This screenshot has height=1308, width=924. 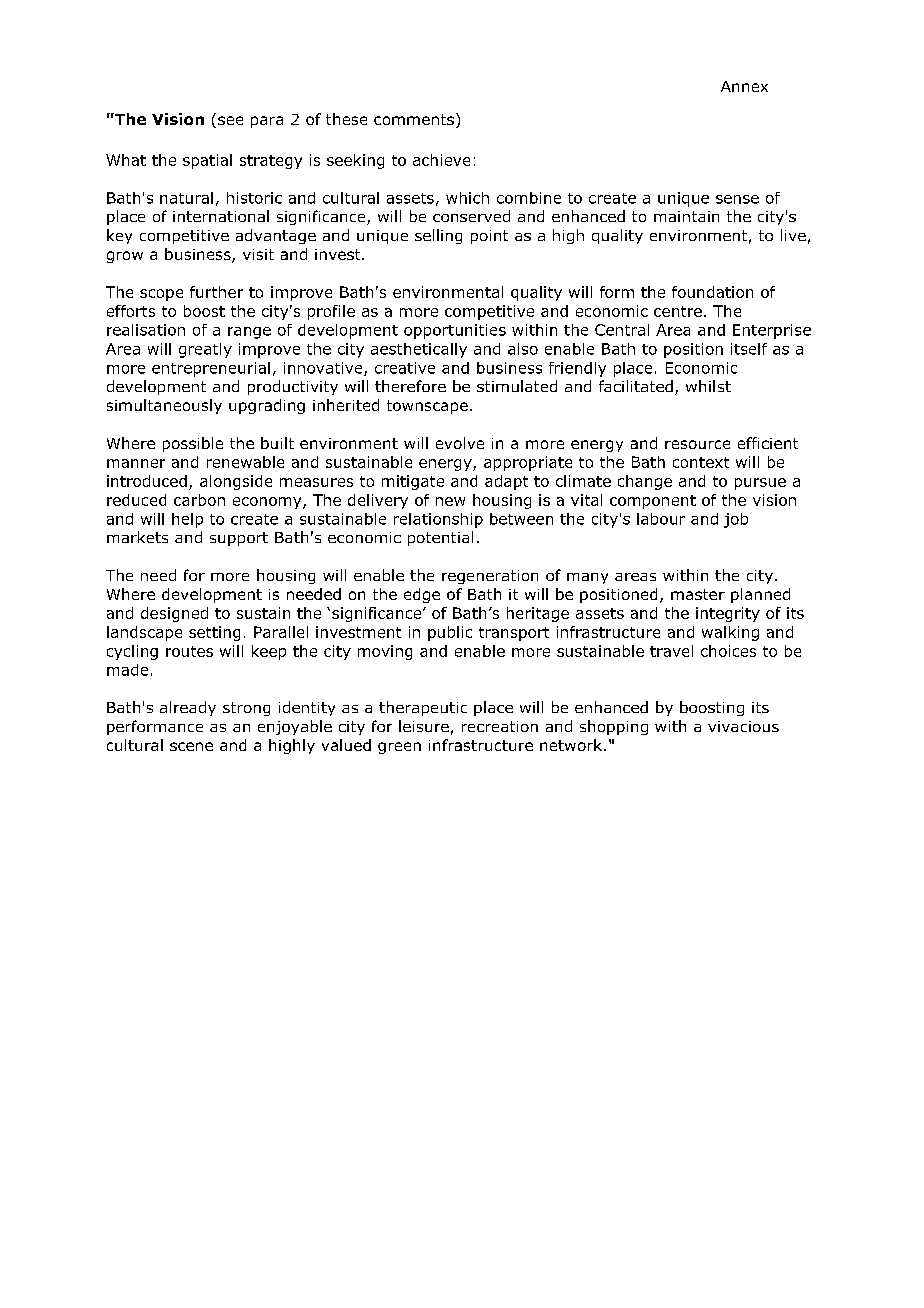 I want to click on aesthetically, so click(x=419, y=350).
